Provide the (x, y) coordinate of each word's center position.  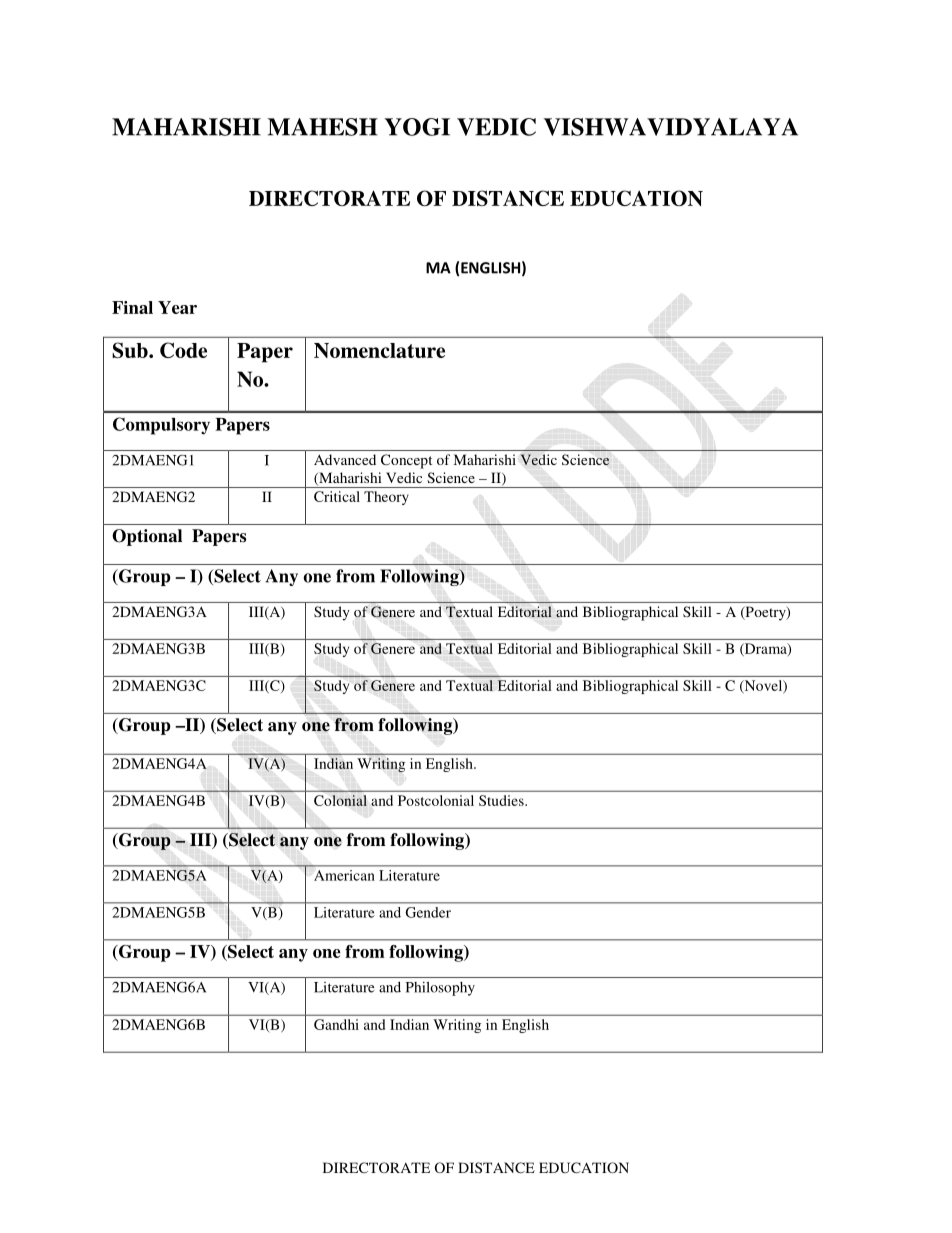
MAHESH (322, 127)
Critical (337, 496)
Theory (386, 498)
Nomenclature (379, 350)
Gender (428, 912)
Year (177, 307)
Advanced (345, 459)
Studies (502, 800)
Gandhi (336, 1024)
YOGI (417, 127)
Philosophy (440, 988)
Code (183, 350)
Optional (147, 537)
